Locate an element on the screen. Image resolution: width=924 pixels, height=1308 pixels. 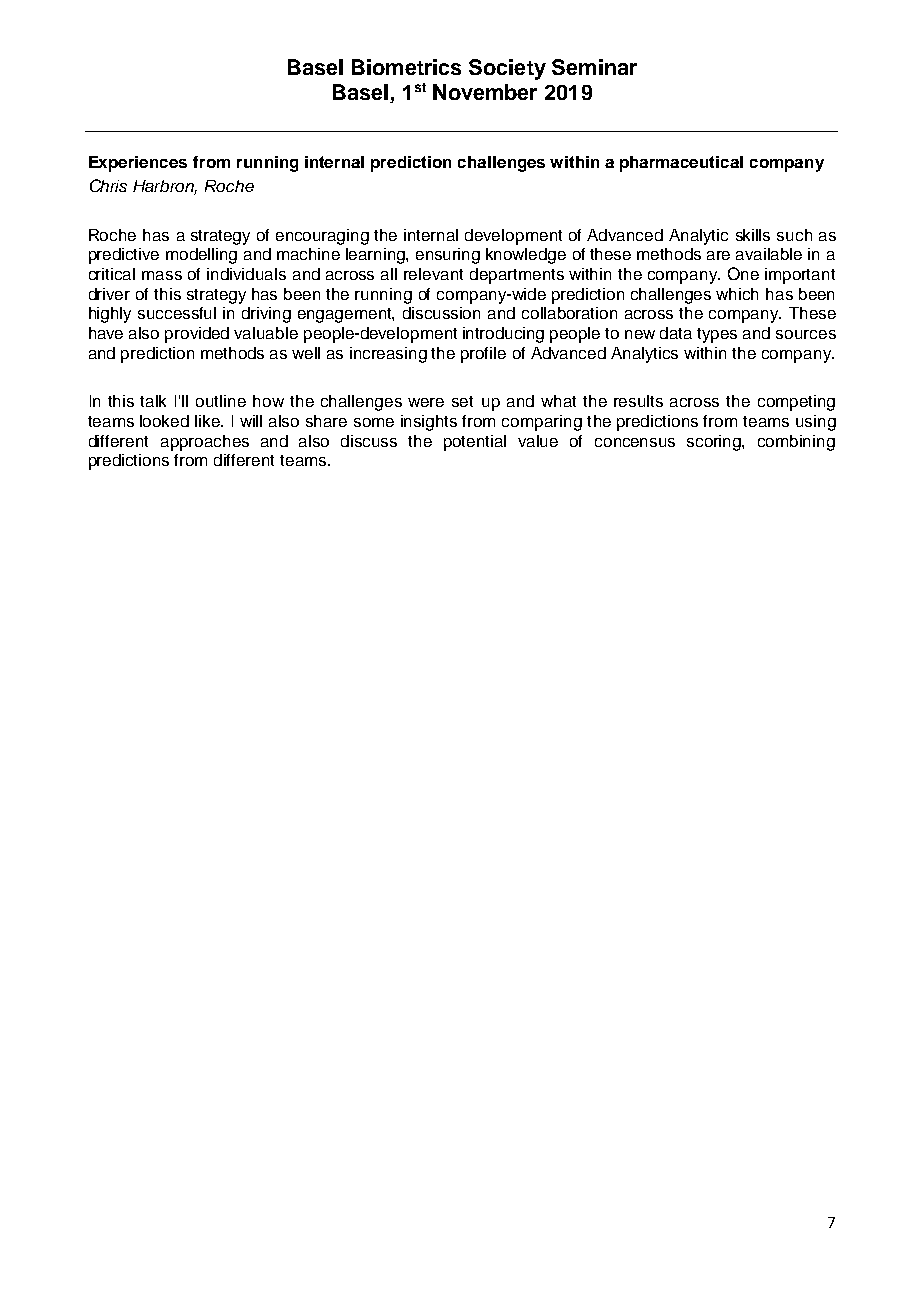
November is located at coordinates (485, 92).
